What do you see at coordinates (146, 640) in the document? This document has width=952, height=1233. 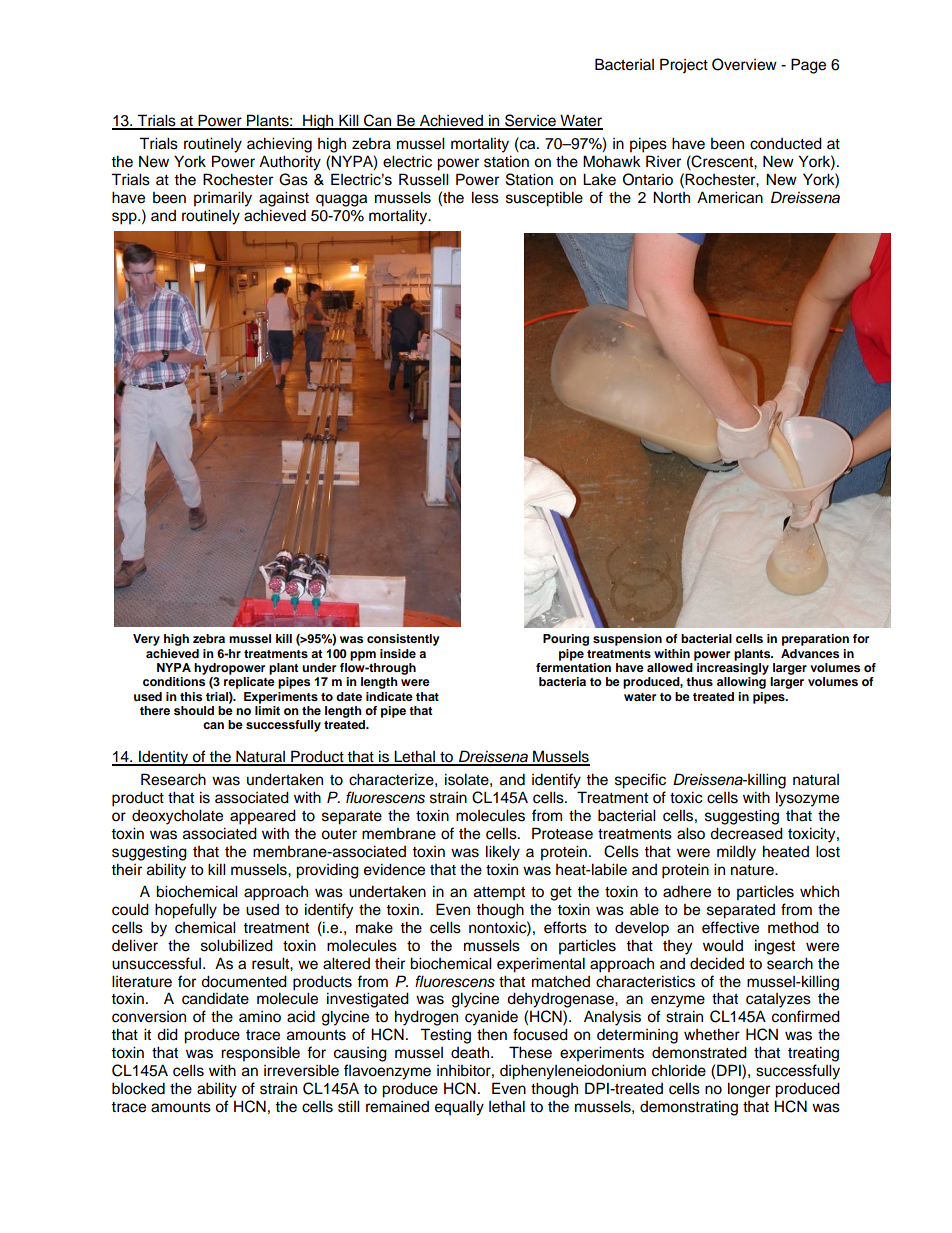 I see `Very` at bounding box center [146, 640].
